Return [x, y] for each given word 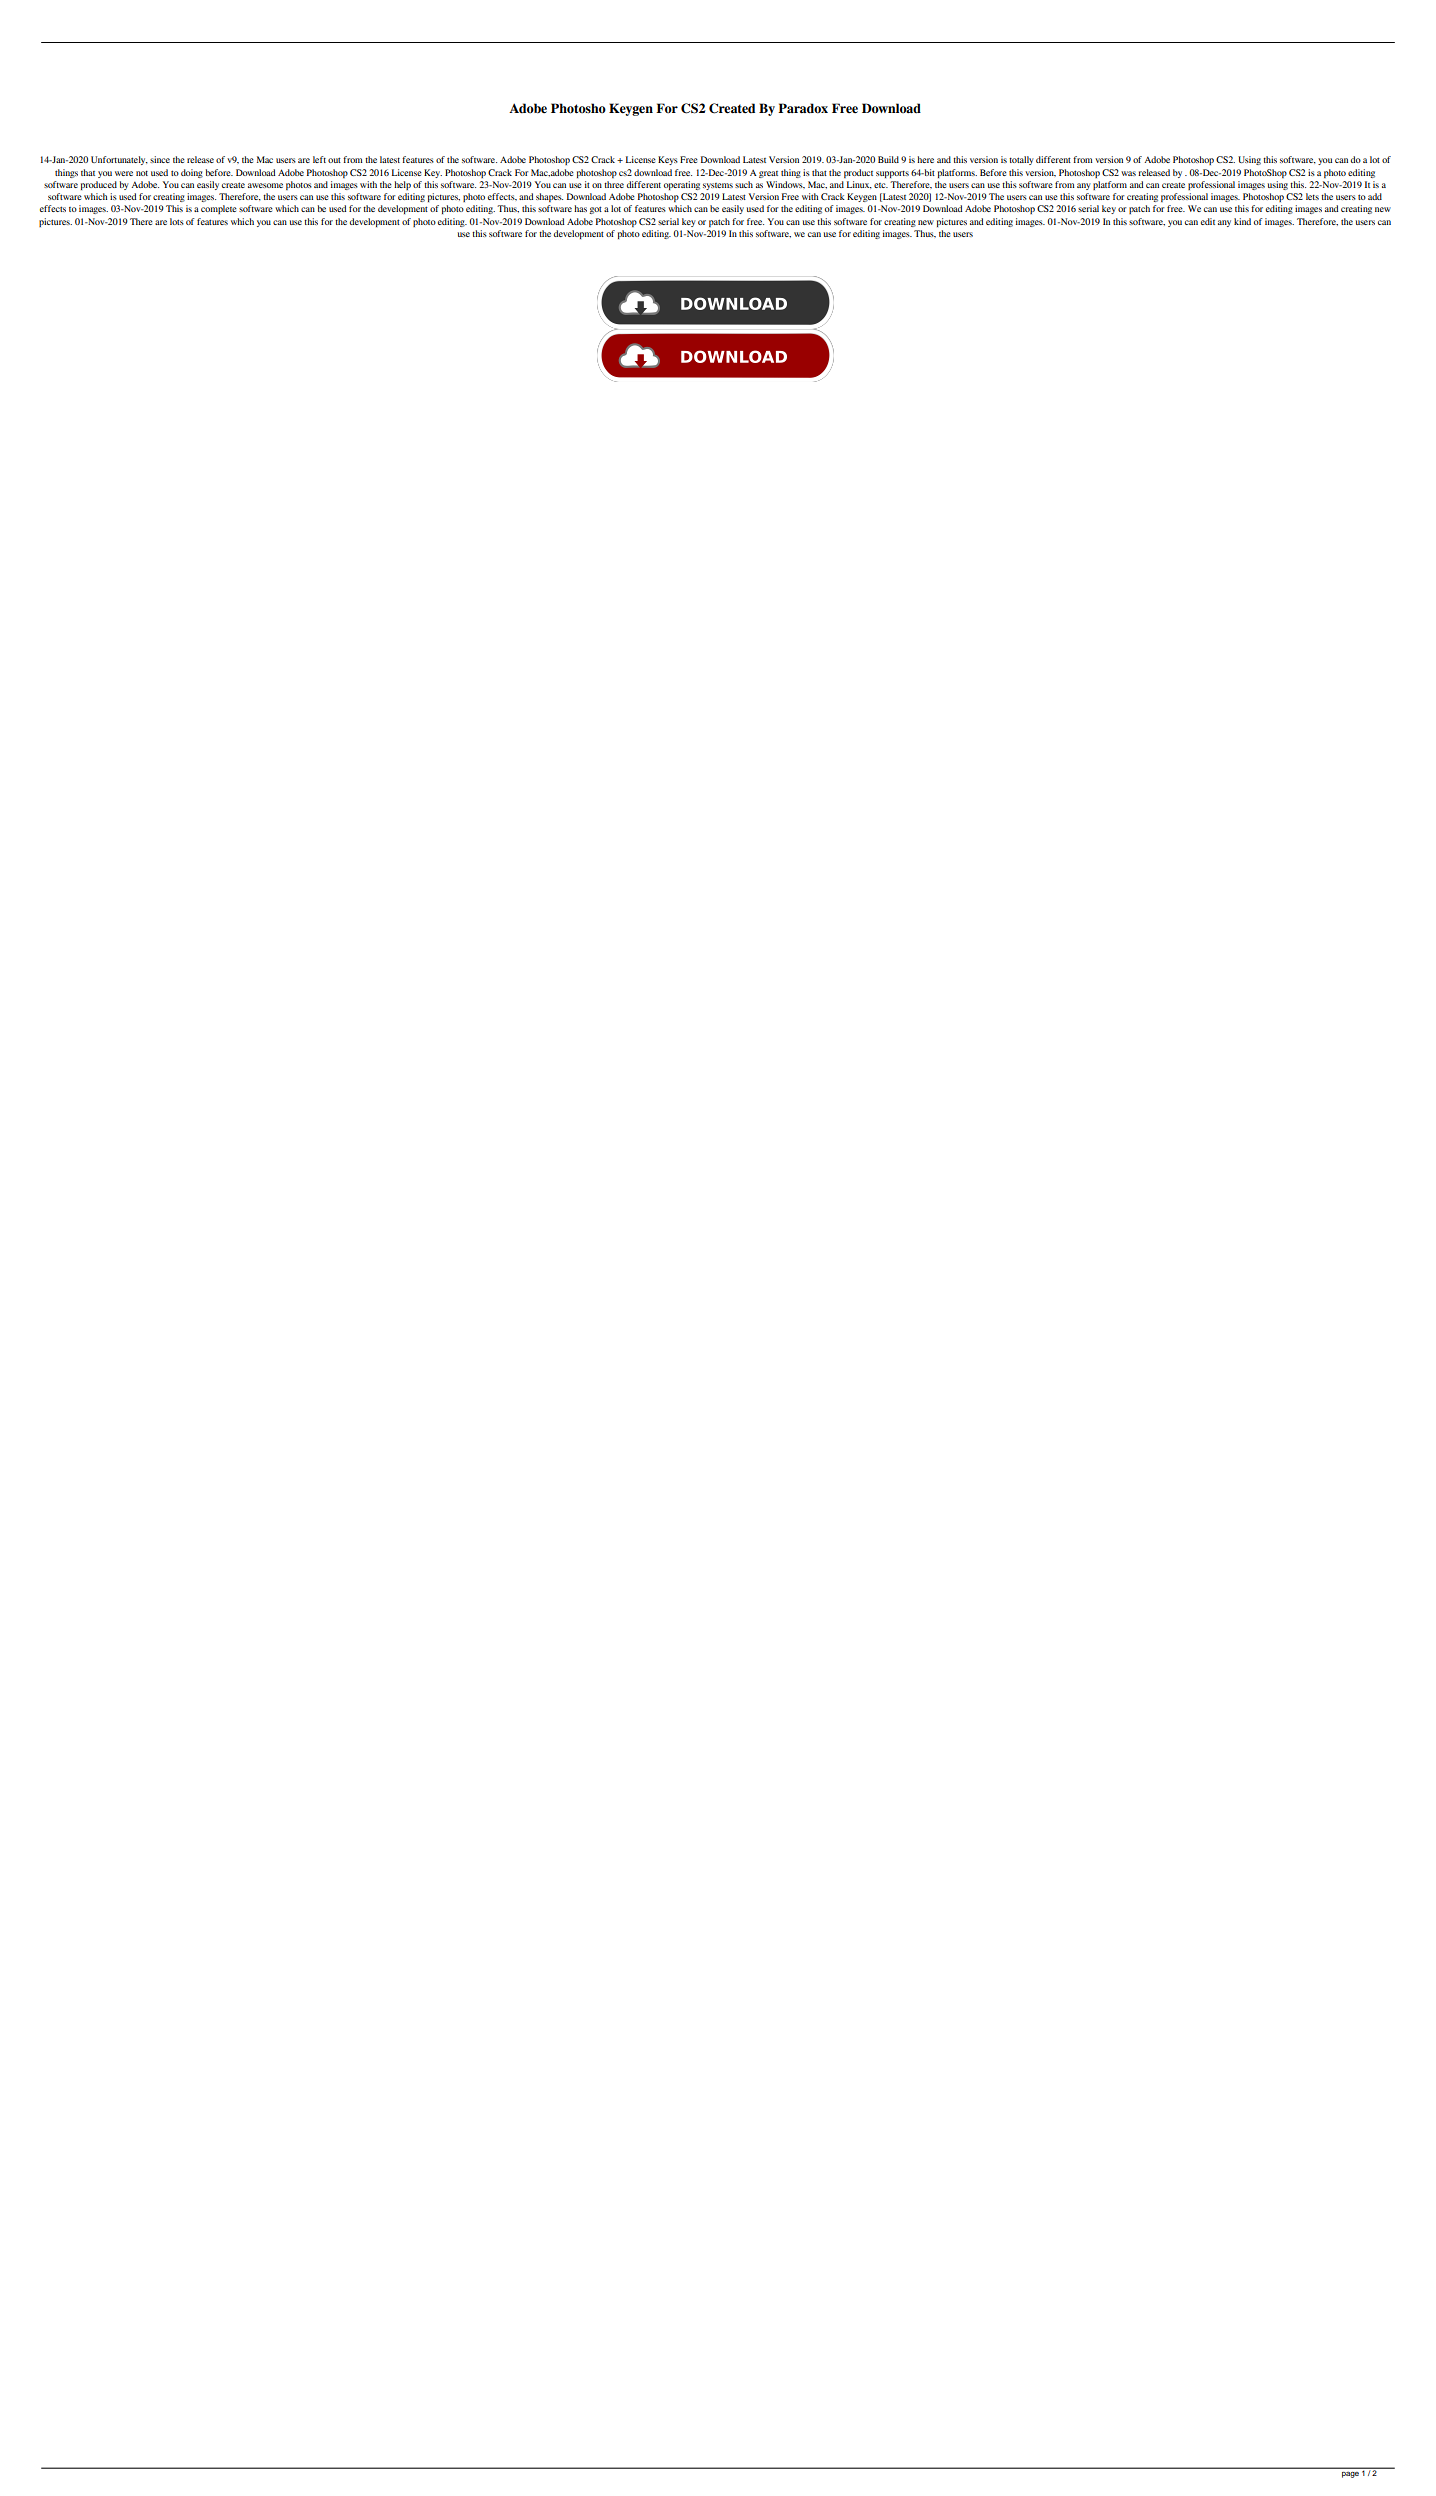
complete [219, 209]
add [1375, 196]
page [1350, 2475]
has [580, 208]
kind [1242, 221]
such [744, 184]
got [596, 210]
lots [177, 221]
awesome [265, 185]
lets [1312, 196]
